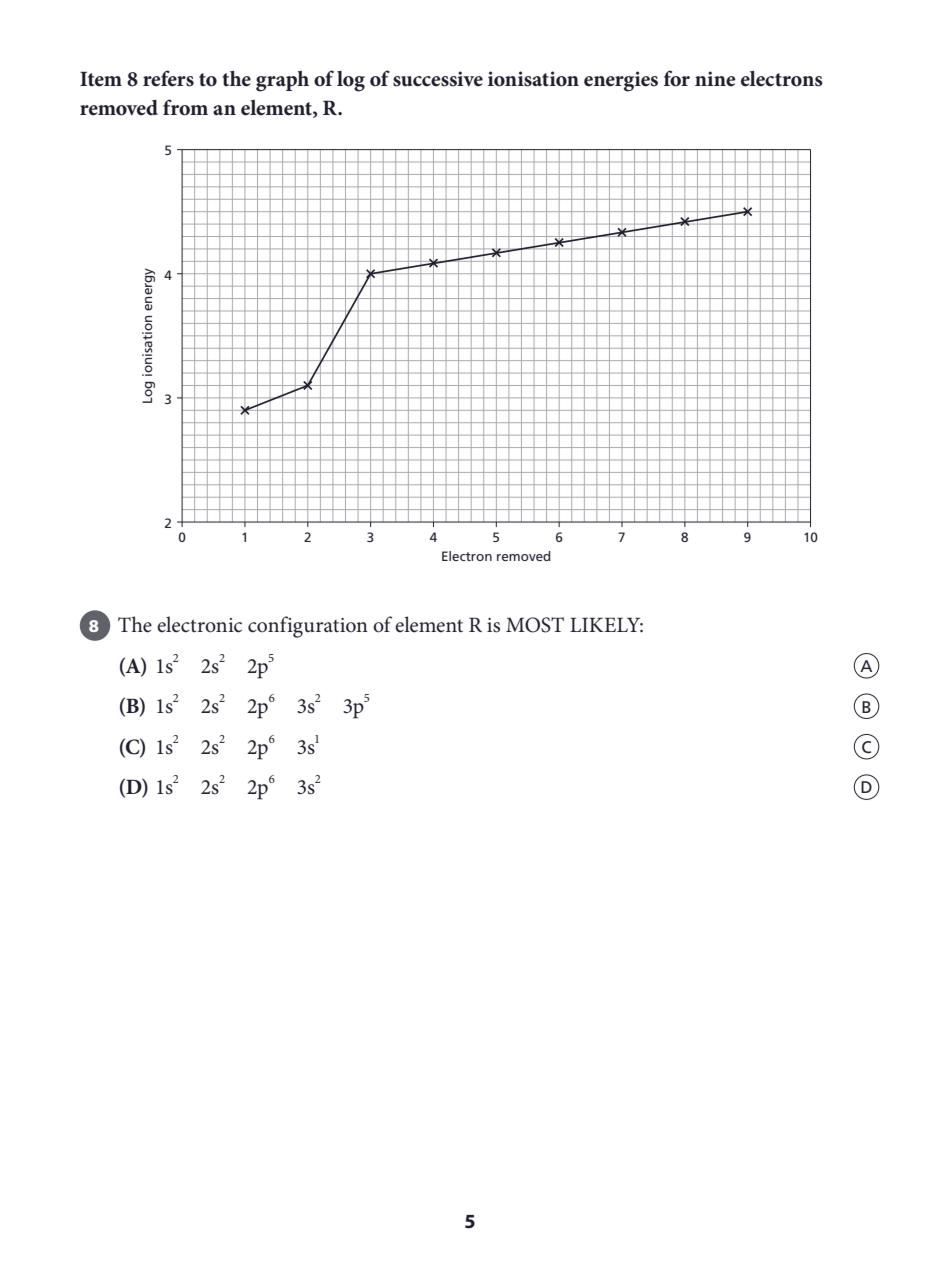  Describe the element at coordinates (677, 78) in the screenshot. I see `for` at that location.
